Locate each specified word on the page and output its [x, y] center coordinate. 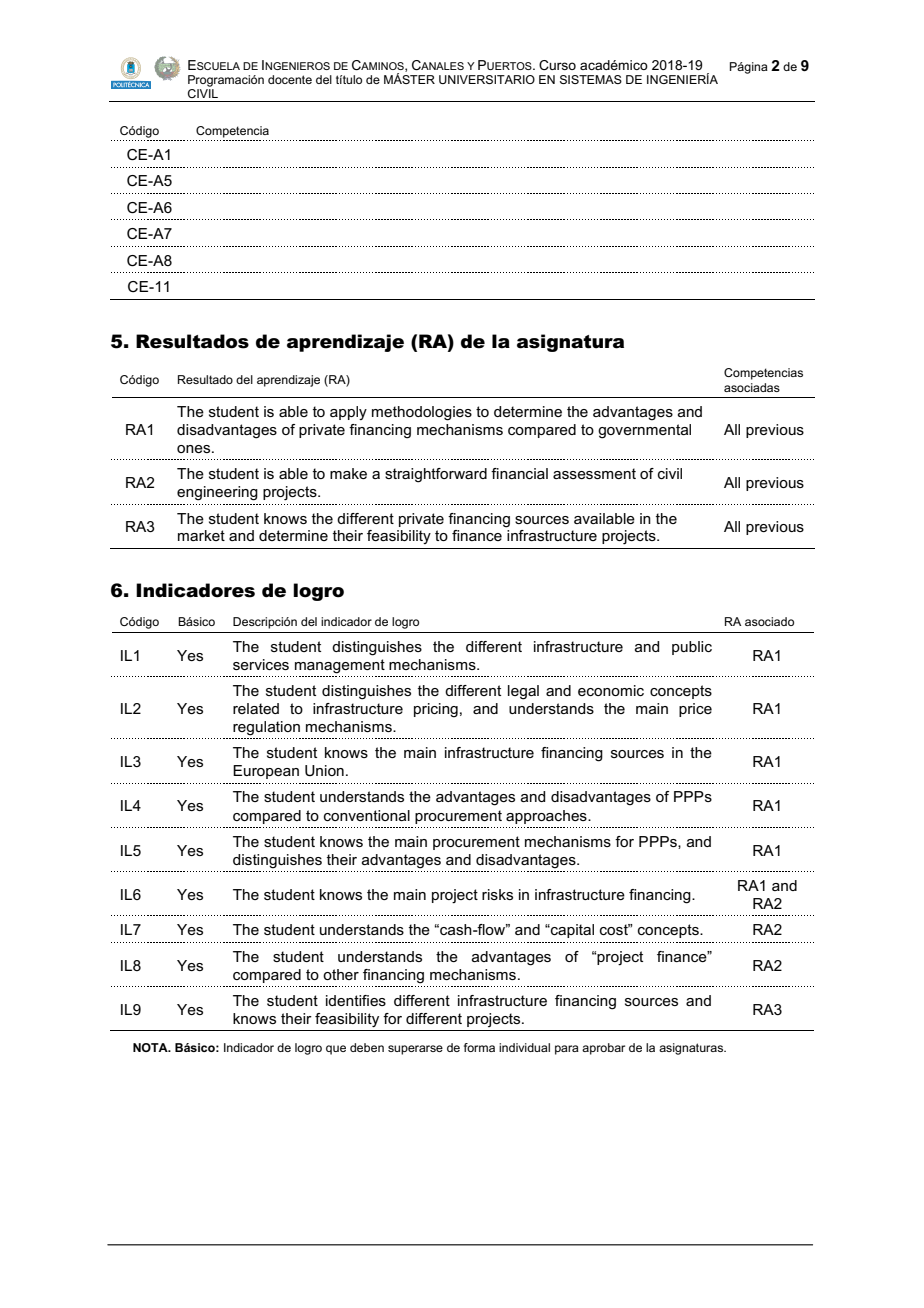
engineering [217, 493]
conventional [367, 815]
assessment [594, 473]
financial [519, 473]
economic [611, 690]
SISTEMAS [591, 79]
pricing [436, 710]
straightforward [436, 475]
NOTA [151, 1047]
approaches [547, 817]
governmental [644, 431]
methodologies [422, 413]
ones [195, 449]
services [261, 664]
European [266, 772]
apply [348, 413]
